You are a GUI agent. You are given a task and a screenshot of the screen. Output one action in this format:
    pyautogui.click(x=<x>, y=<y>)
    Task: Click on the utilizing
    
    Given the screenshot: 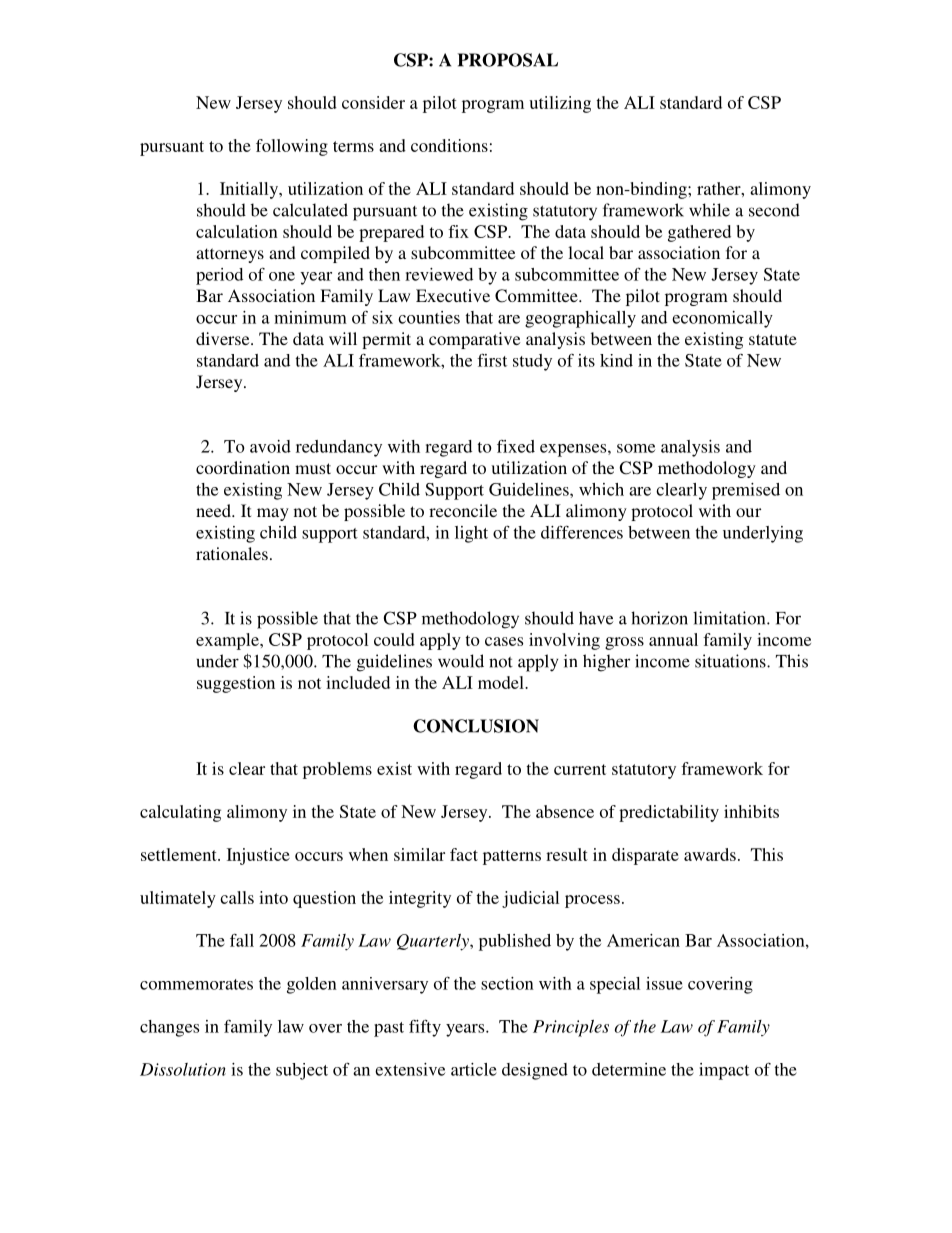 What is the action you would take?
    pyautogui.click(x=560, y=104)
